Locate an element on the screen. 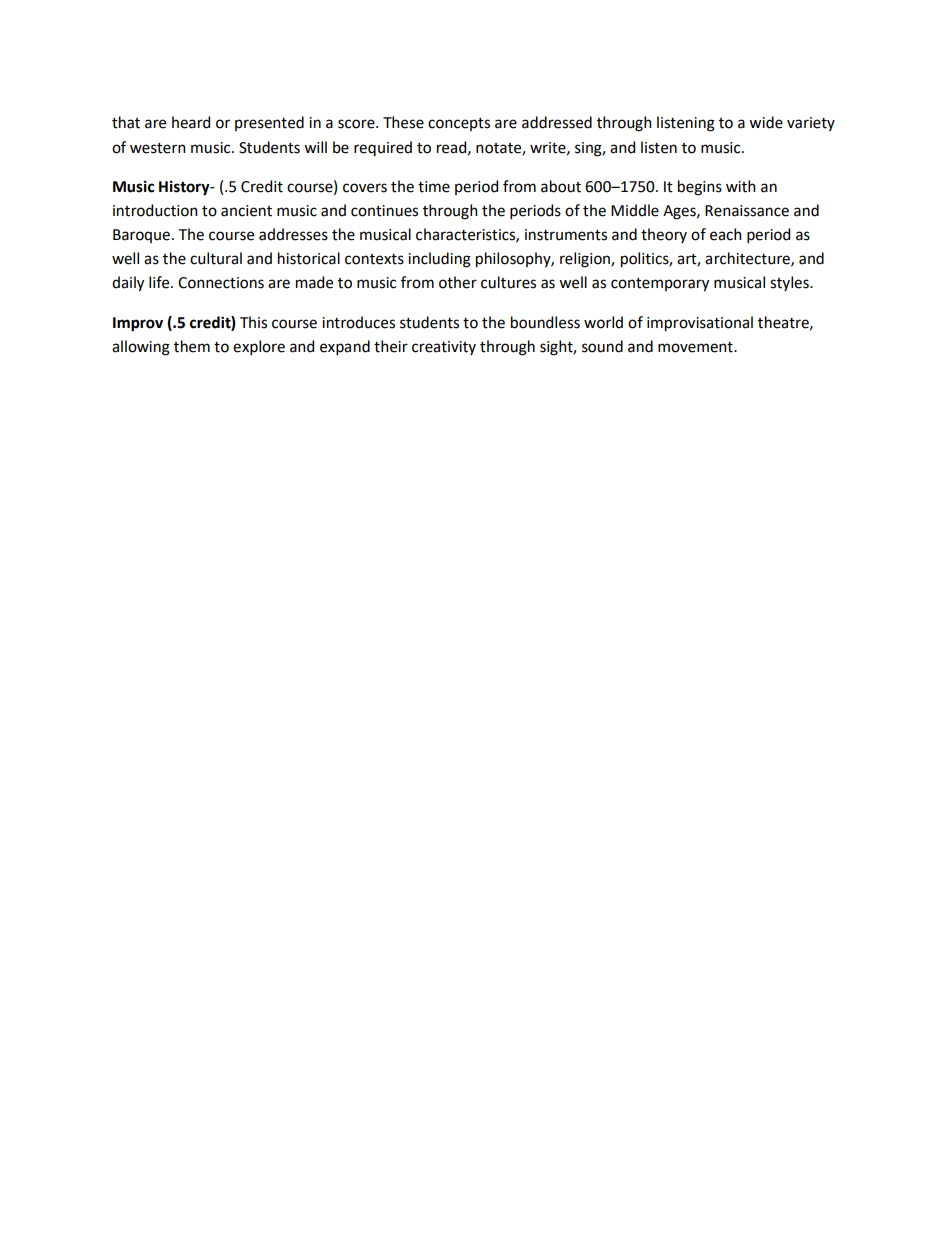  heard is located at coordinates (191, 122).
